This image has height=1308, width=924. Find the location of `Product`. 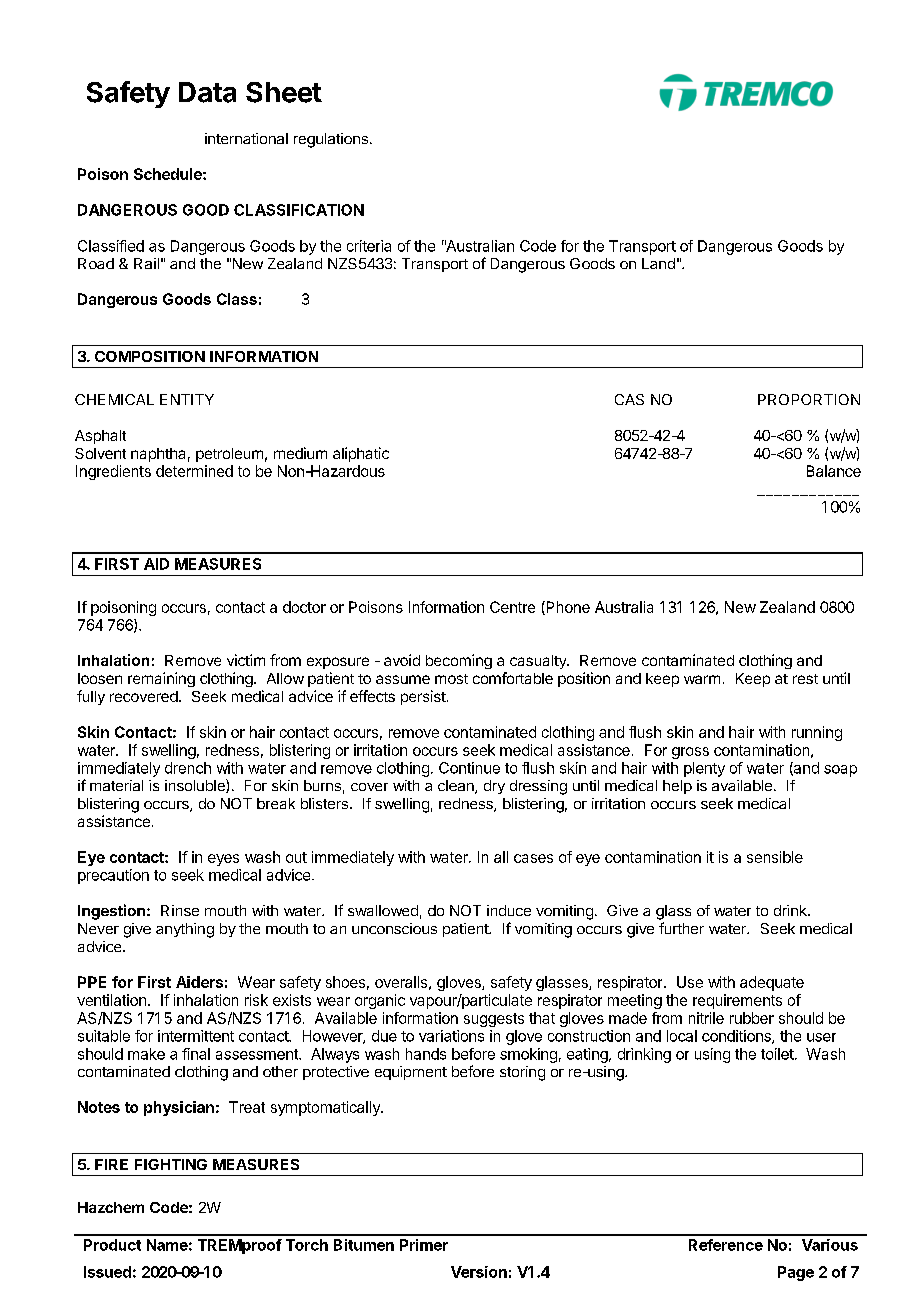

Product is located at coordinates (112, 1245).
